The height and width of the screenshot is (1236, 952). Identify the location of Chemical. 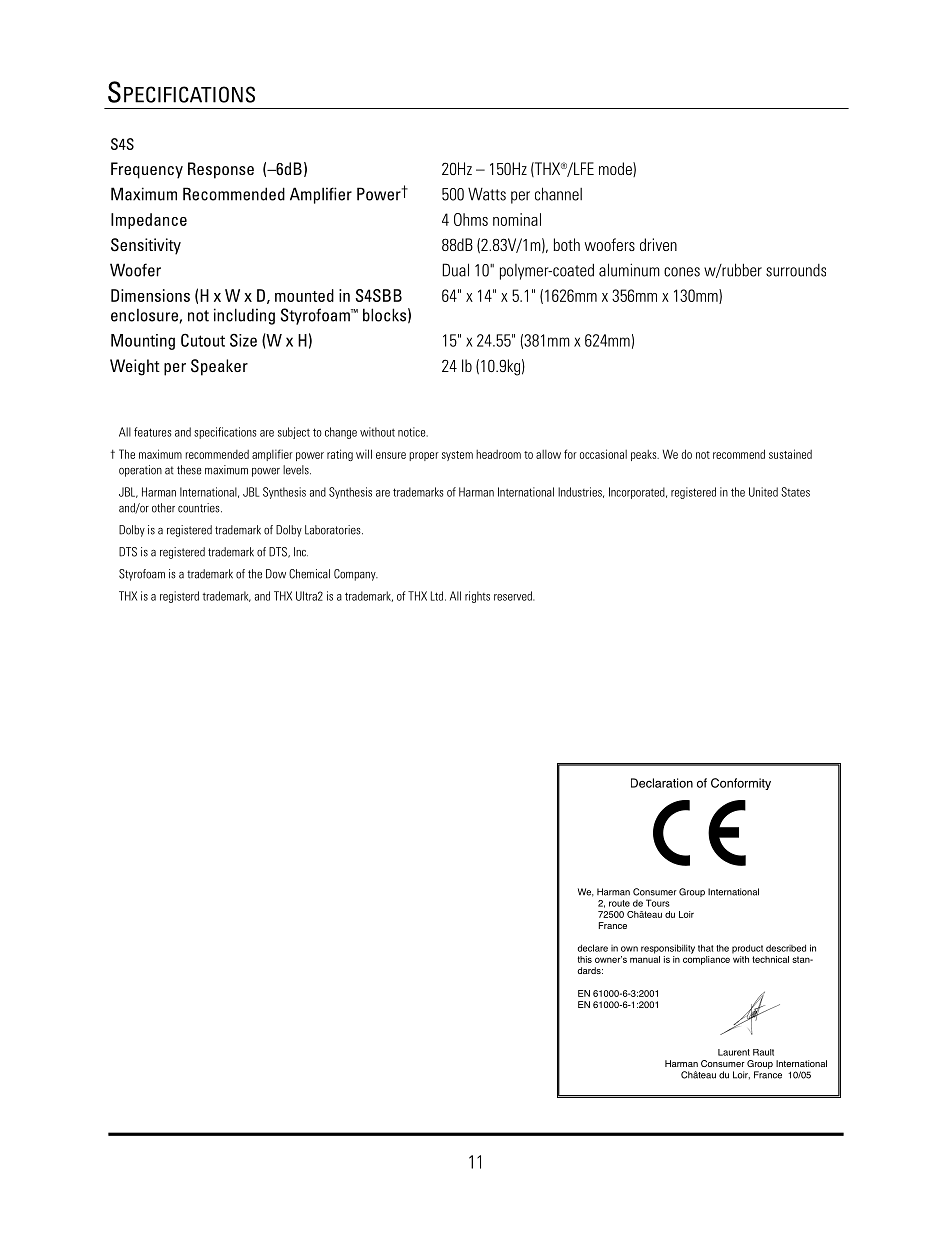
(309, 574).
